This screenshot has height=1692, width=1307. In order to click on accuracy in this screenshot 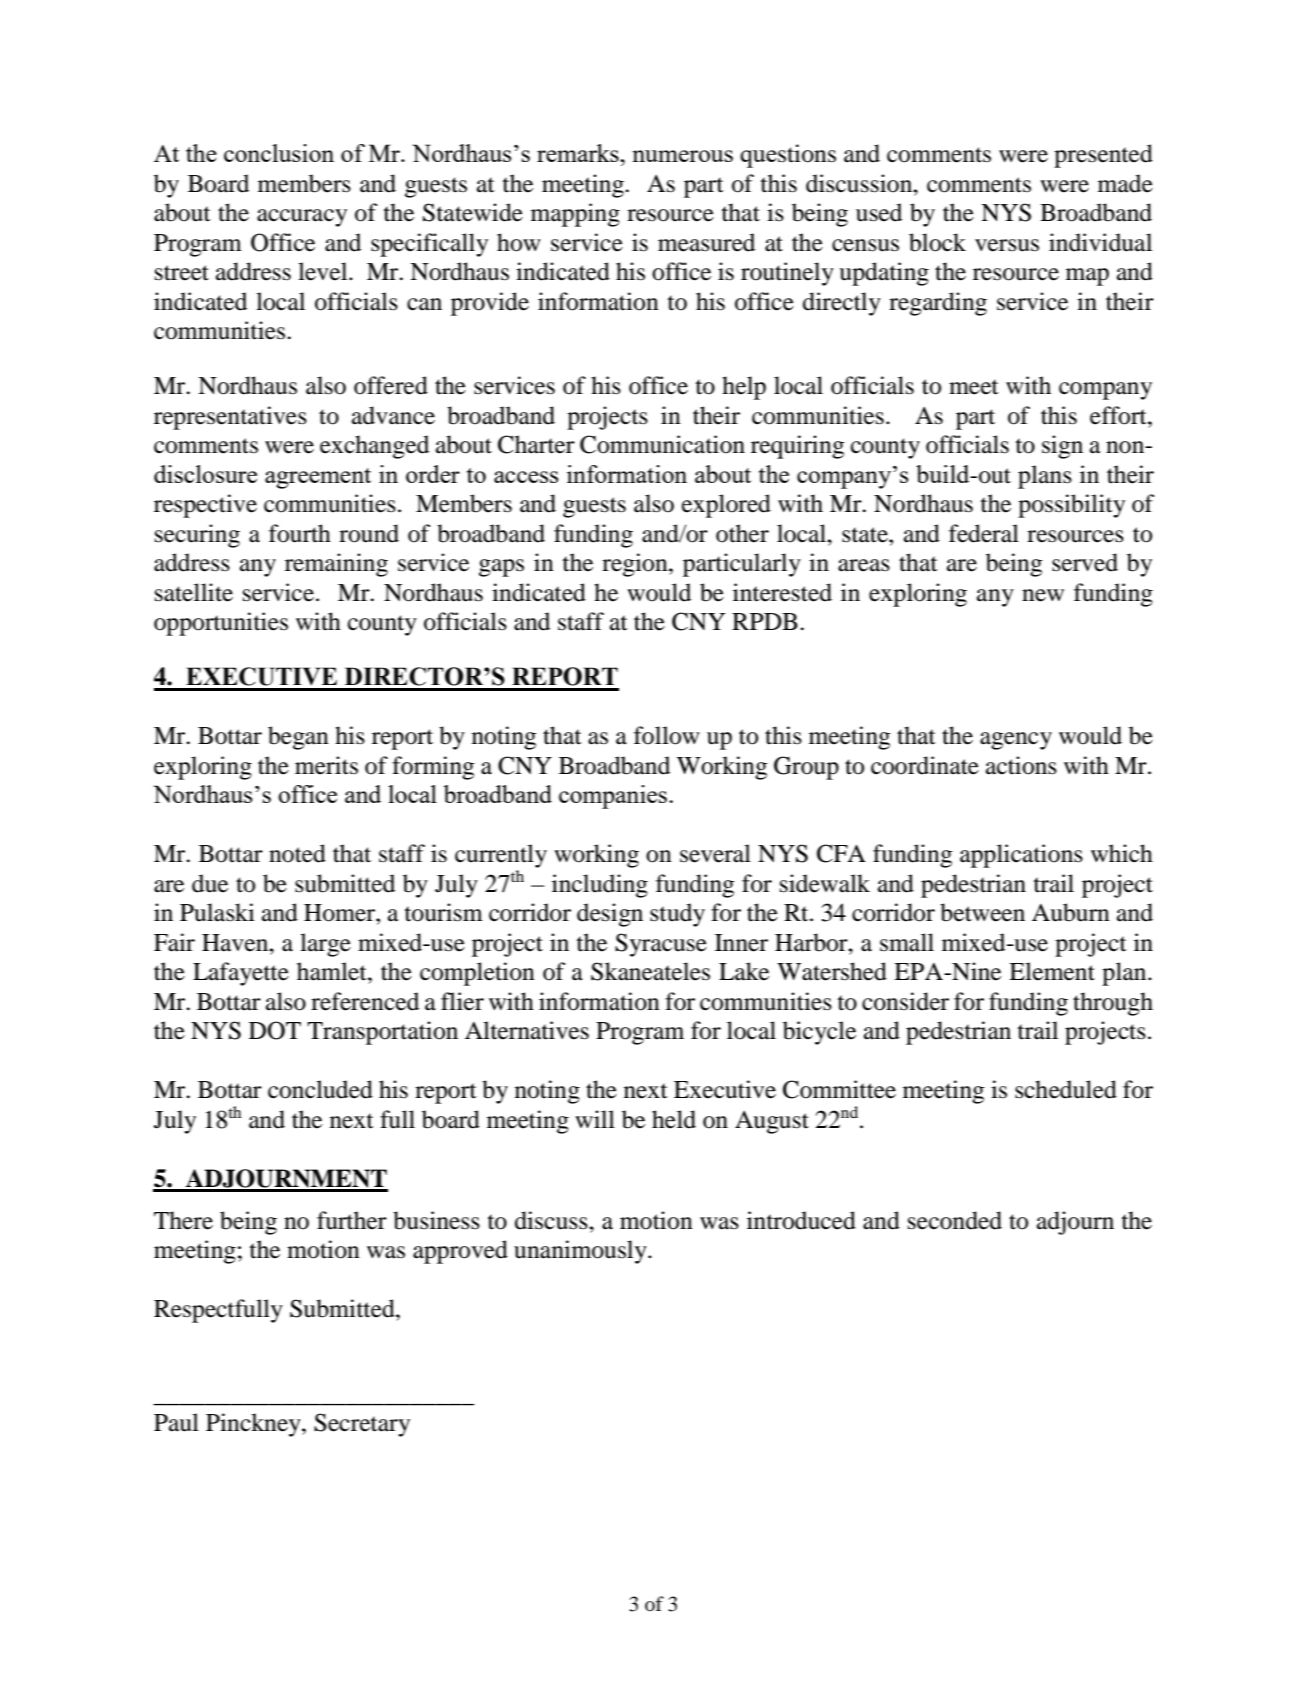, I will do `click(302, 218)`.
